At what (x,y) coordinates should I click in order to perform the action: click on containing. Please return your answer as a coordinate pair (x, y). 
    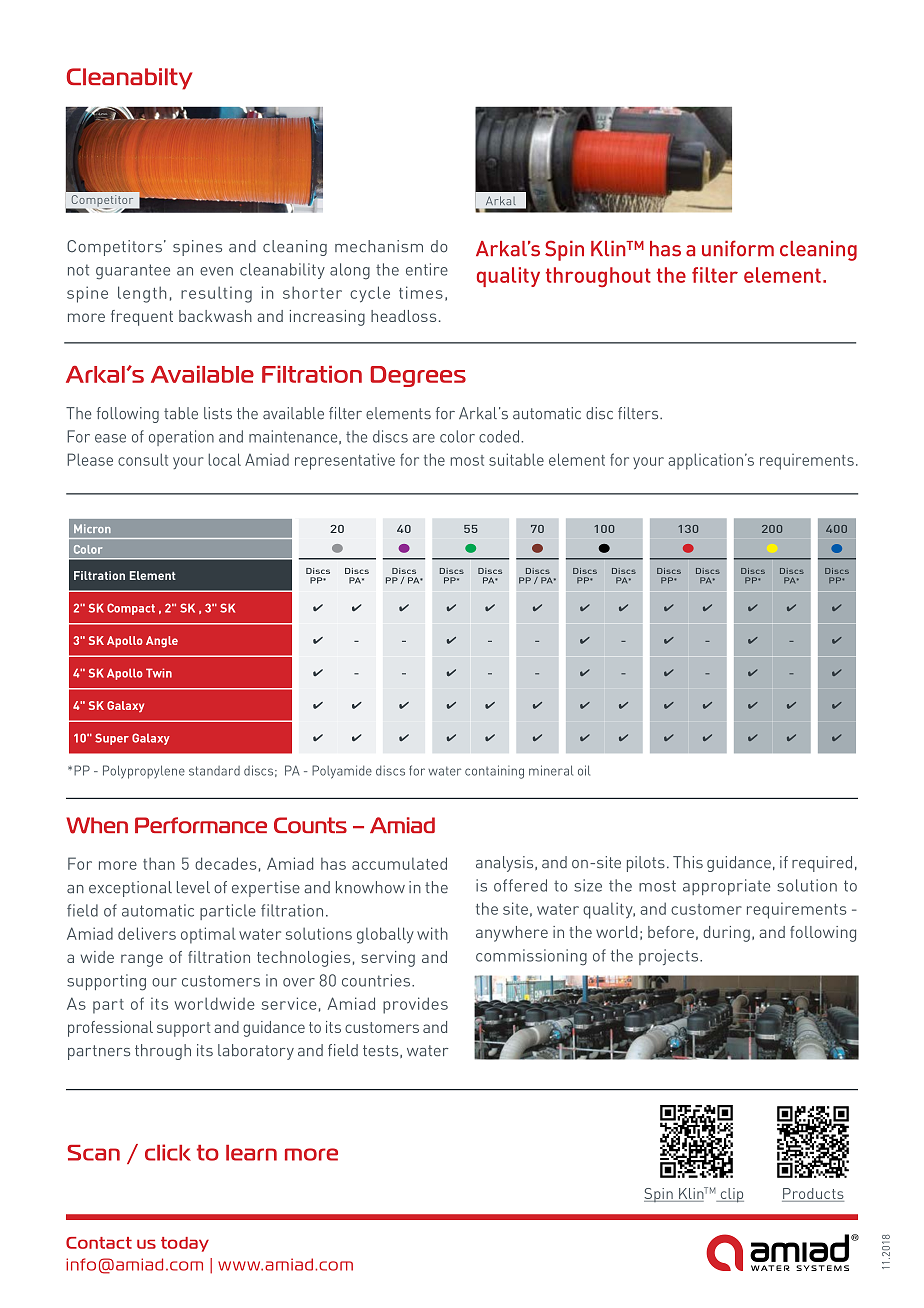
    Looking at the image, I should click on (494, 772).
